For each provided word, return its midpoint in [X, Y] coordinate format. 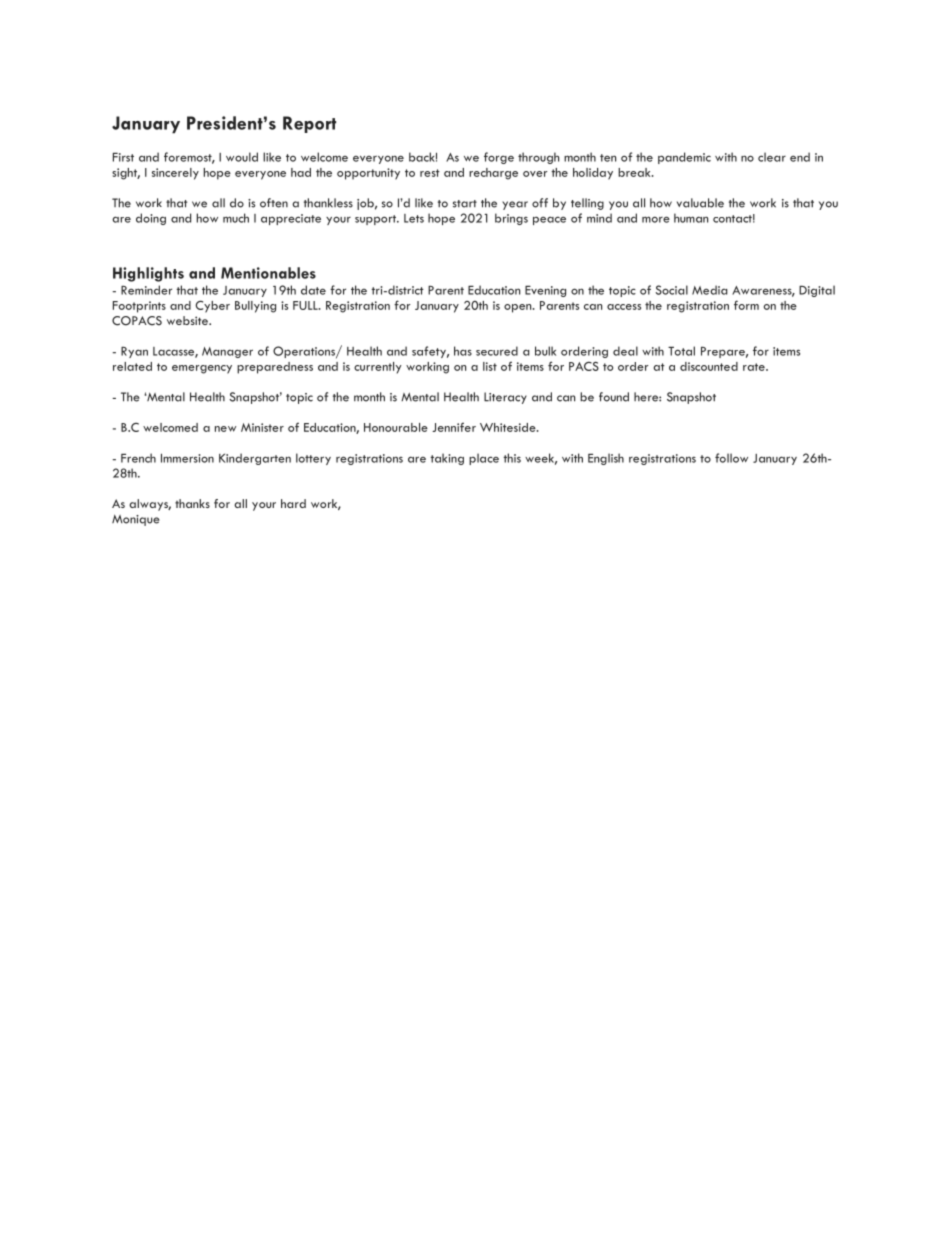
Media [710, 290]
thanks [192, 503]
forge [499, 158]
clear [772, 157]
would [242, 157]
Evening [545, 291]
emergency [202, 369]
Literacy [505, 398]
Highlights [148, 274]
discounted [709, 366]
